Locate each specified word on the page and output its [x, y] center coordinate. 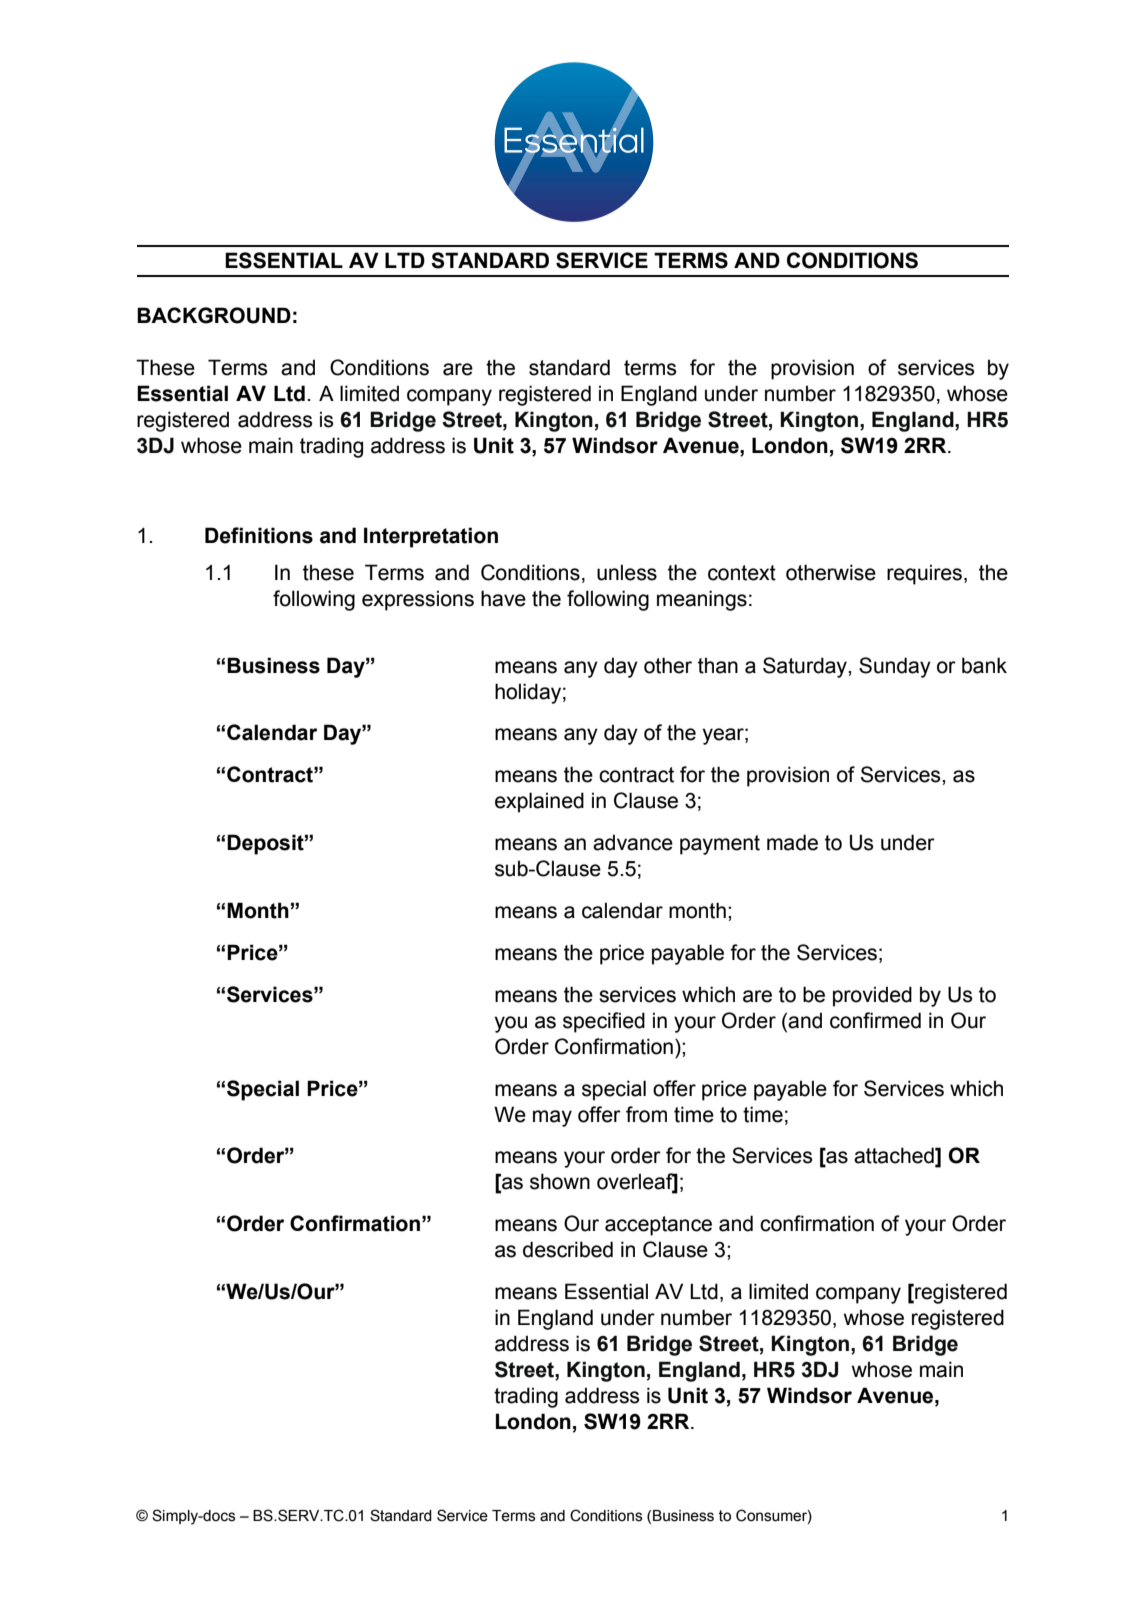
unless [627, 572]
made [792, 842]
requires [926, 574]
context [742, 573]
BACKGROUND [214, 315]
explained [539, 802]
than [718, 665]
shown [560, 1181]
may [552, 1118]
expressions [418, 600]
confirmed [875, 1020]
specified [604, 1022]
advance [633, 842]
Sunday [895, 667]
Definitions [259, 535]
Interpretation [431, 537]
